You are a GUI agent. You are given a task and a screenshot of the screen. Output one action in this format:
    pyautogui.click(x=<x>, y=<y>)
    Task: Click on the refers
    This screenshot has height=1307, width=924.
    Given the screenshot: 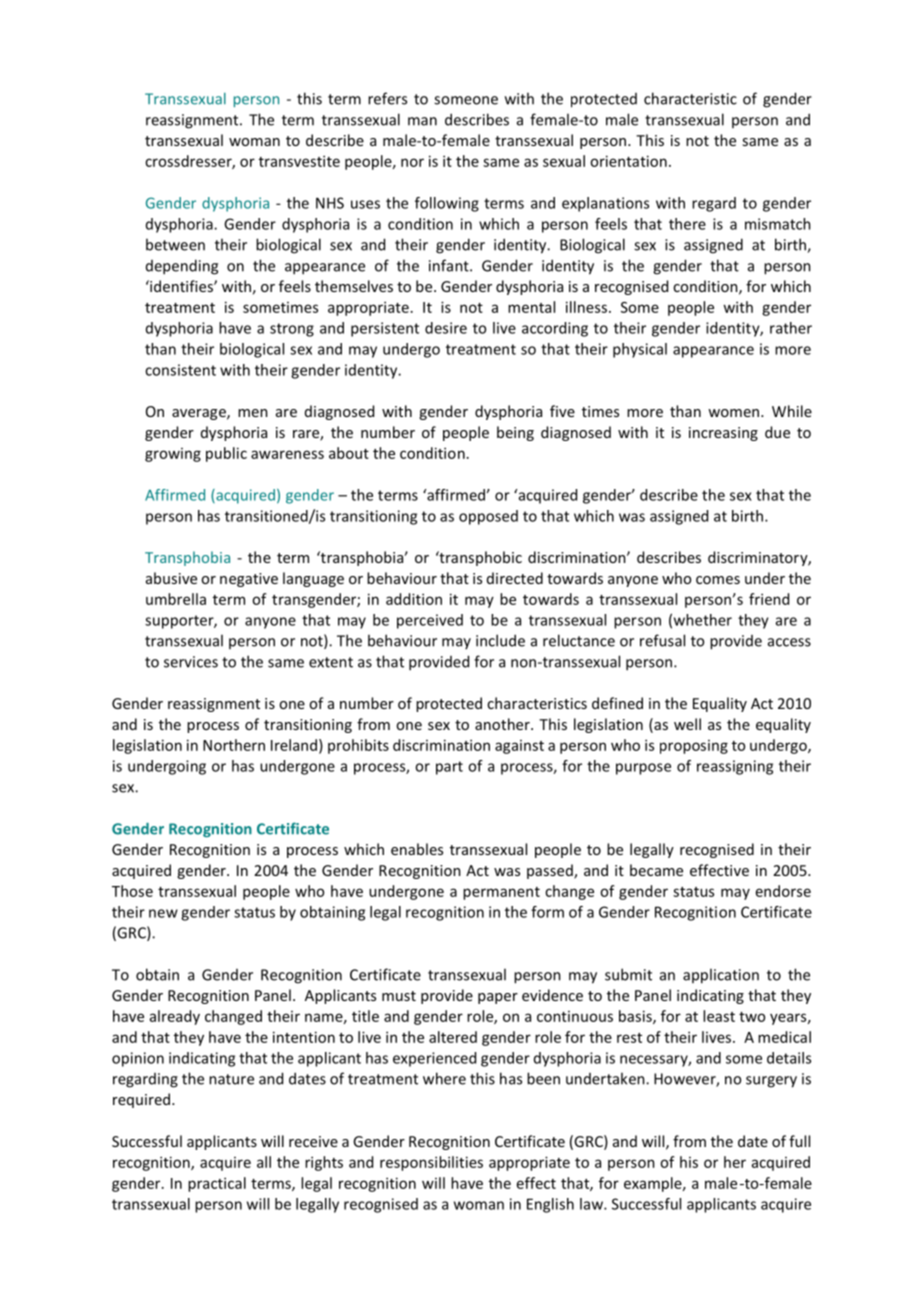 What is the action you would take?
    pyautogui.click(x=387, y=98)
